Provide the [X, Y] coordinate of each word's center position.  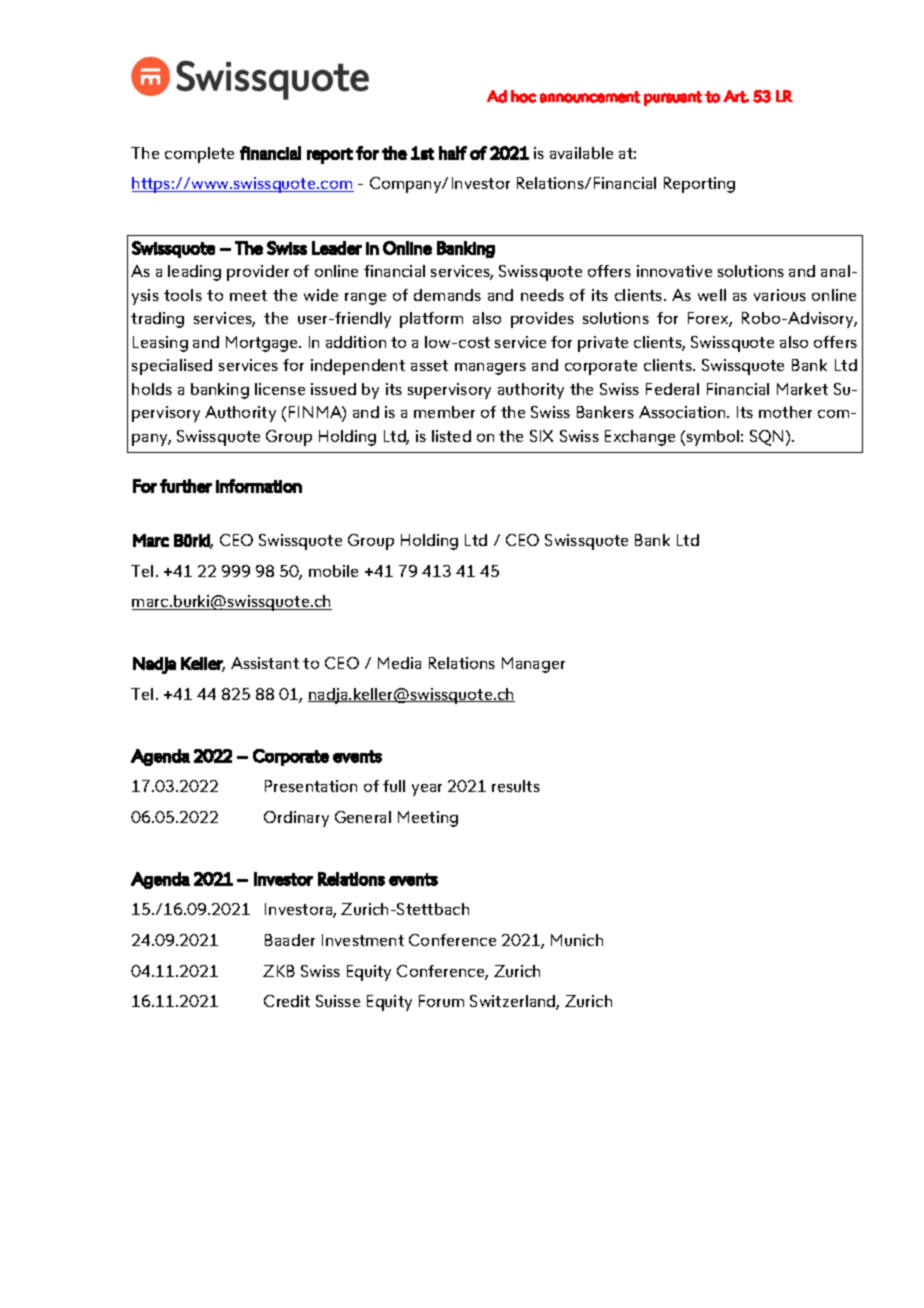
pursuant [673, 98]
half [453, 153]
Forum [441, 1001]
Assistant [265, 663]
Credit [287, 1001]
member [444, 412]
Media [399, 663]
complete [199, 155]
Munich [577, 940]
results [516, 786]
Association [683, 412]
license [280, 389]
